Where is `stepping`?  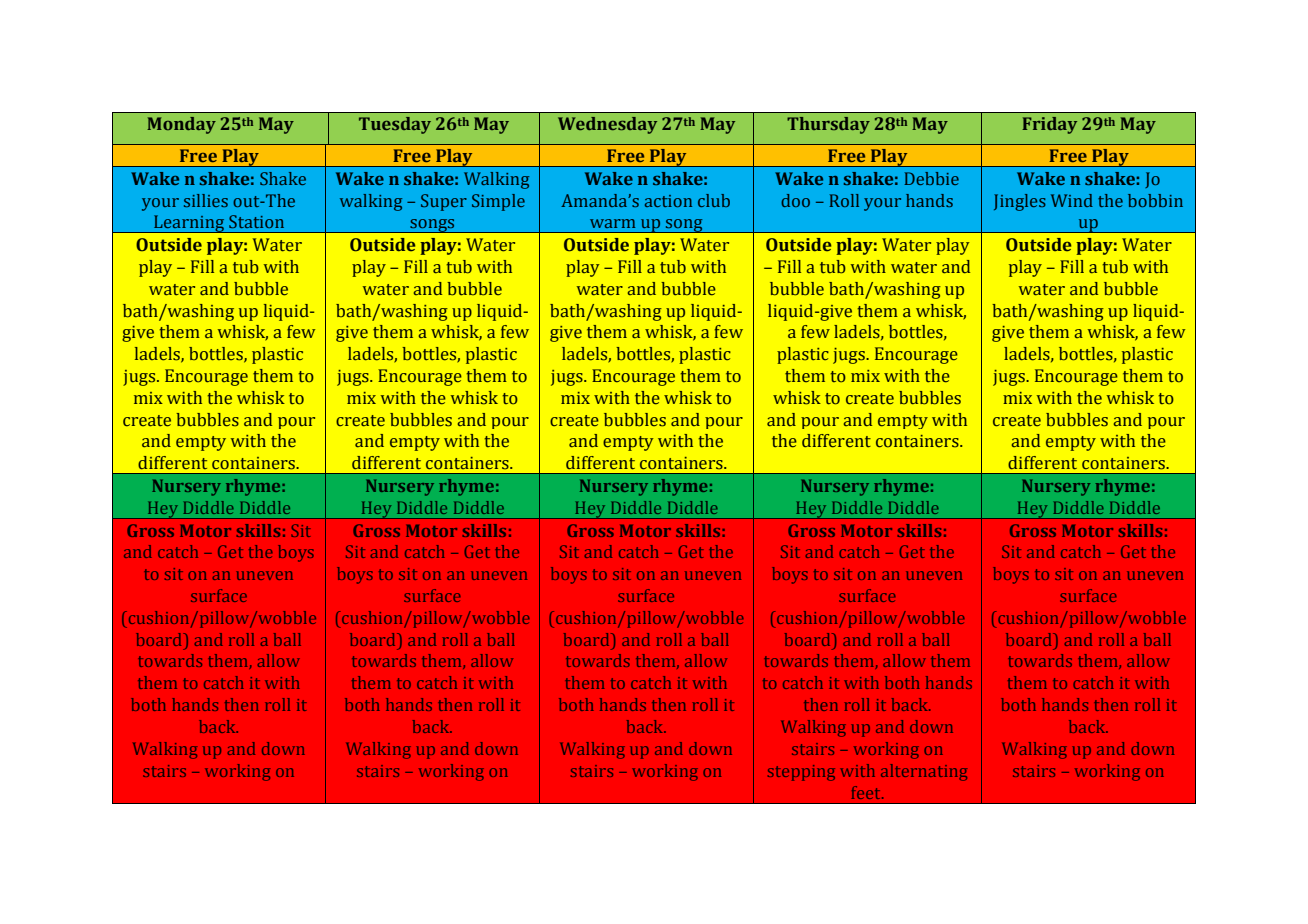 stepping is located at coordinates (801, 773).
